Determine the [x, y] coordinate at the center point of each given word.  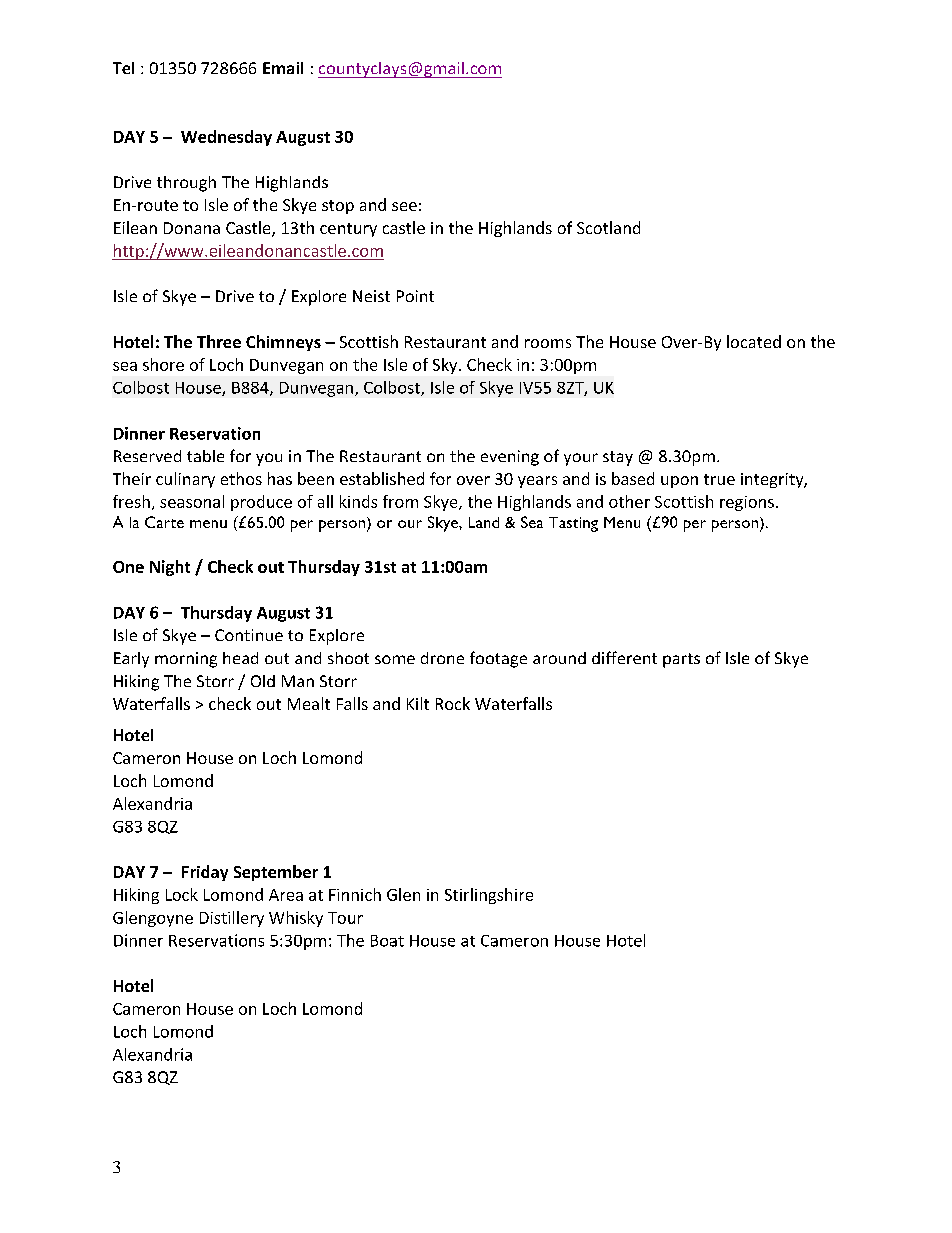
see [404, 206]
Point [415, 296]
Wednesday [226, 138]
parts [681, 660]
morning [186, 660]
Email [283, 68]
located [754, 341]
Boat [387, 941]
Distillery [232, 919]
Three [219, 341]
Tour [345, 918]
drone [442, 658]
